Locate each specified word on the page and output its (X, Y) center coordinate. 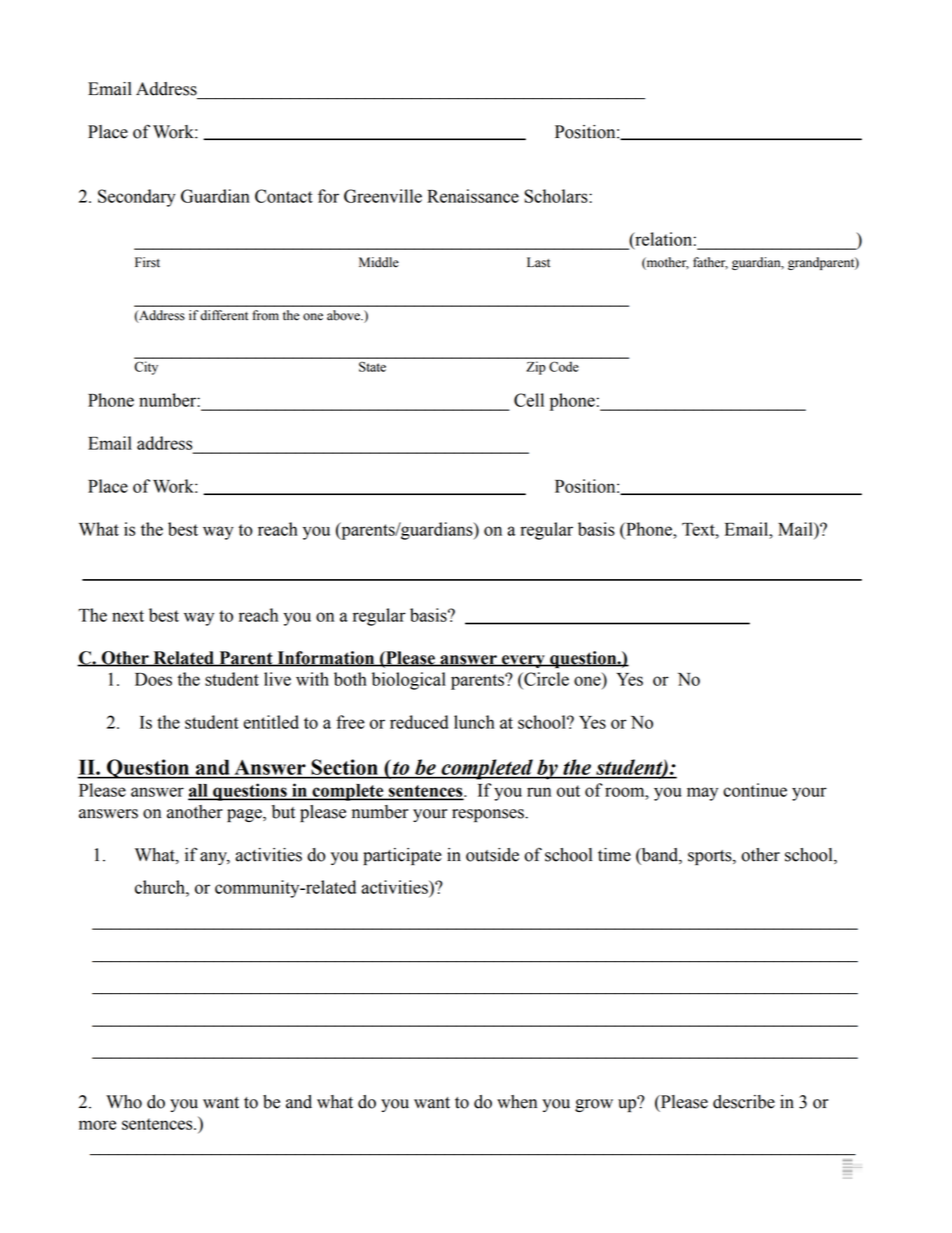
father (710, 263)
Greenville (383, 196)
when (517, 1102)
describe (744, 1102)
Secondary (137, 198)
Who (124, 1102)
